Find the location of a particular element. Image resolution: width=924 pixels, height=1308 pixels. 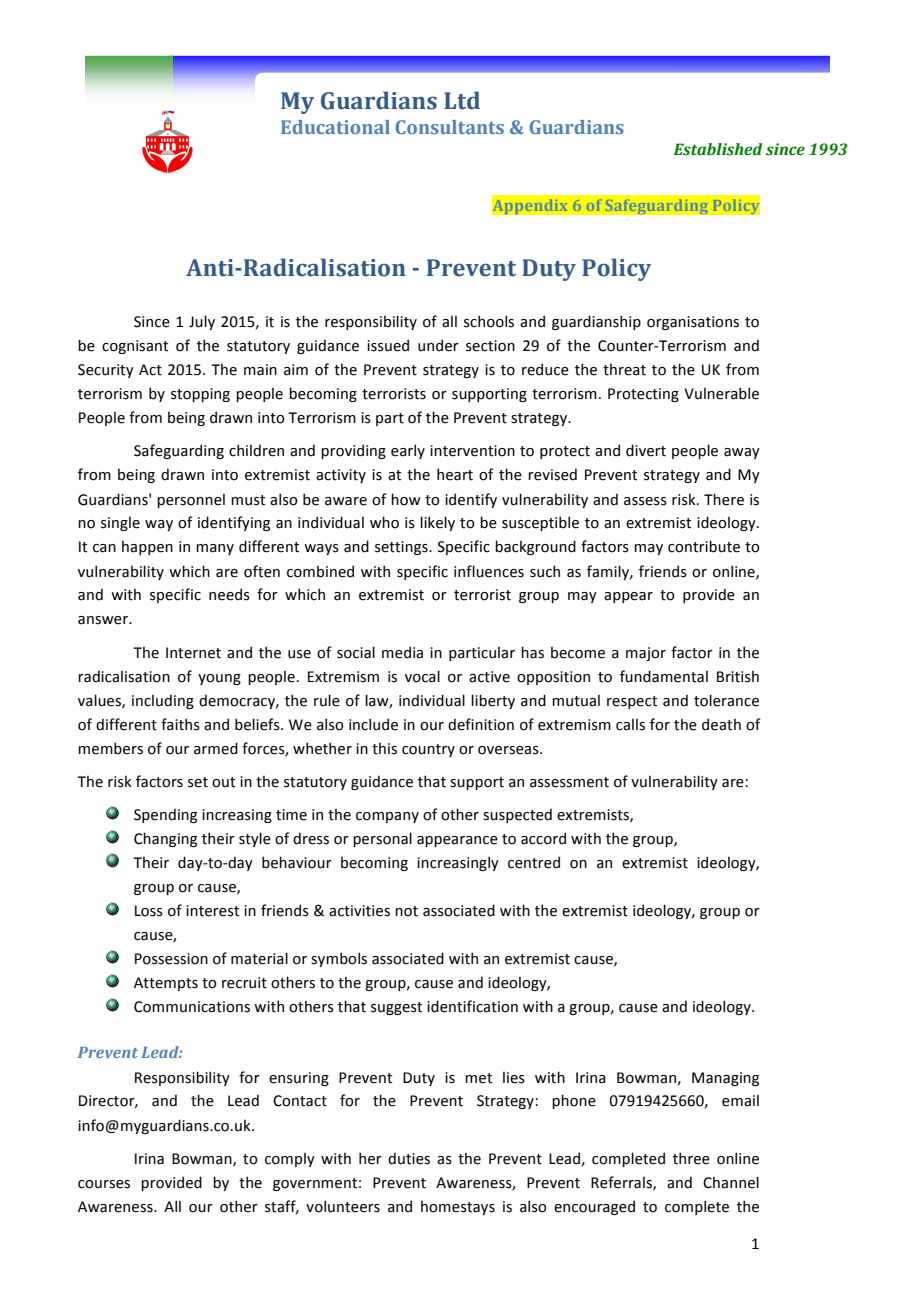

Educational is located at coordinates (335, 127).
